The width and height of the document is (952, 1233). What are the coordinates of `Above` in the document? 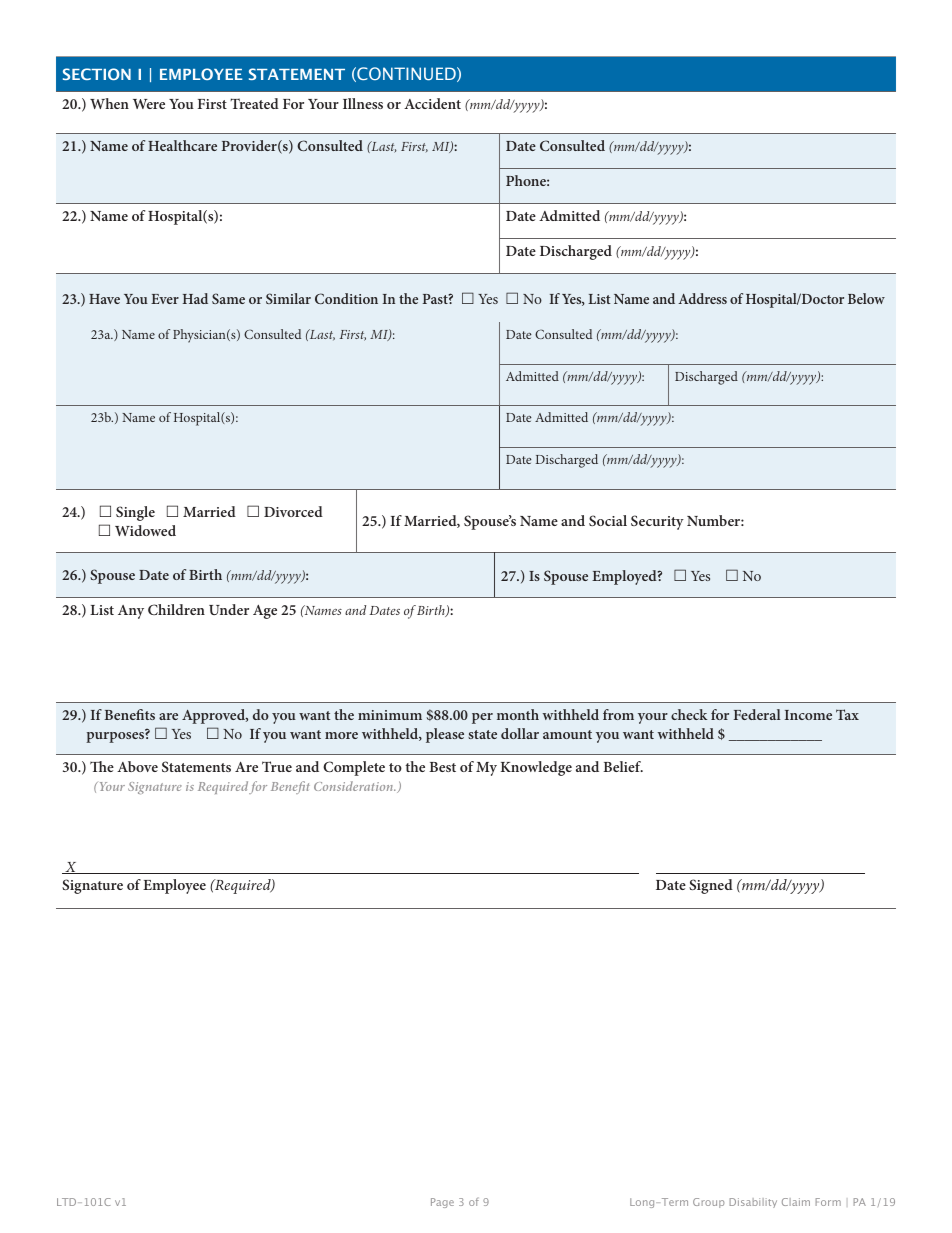 It's located at (137, 766).
